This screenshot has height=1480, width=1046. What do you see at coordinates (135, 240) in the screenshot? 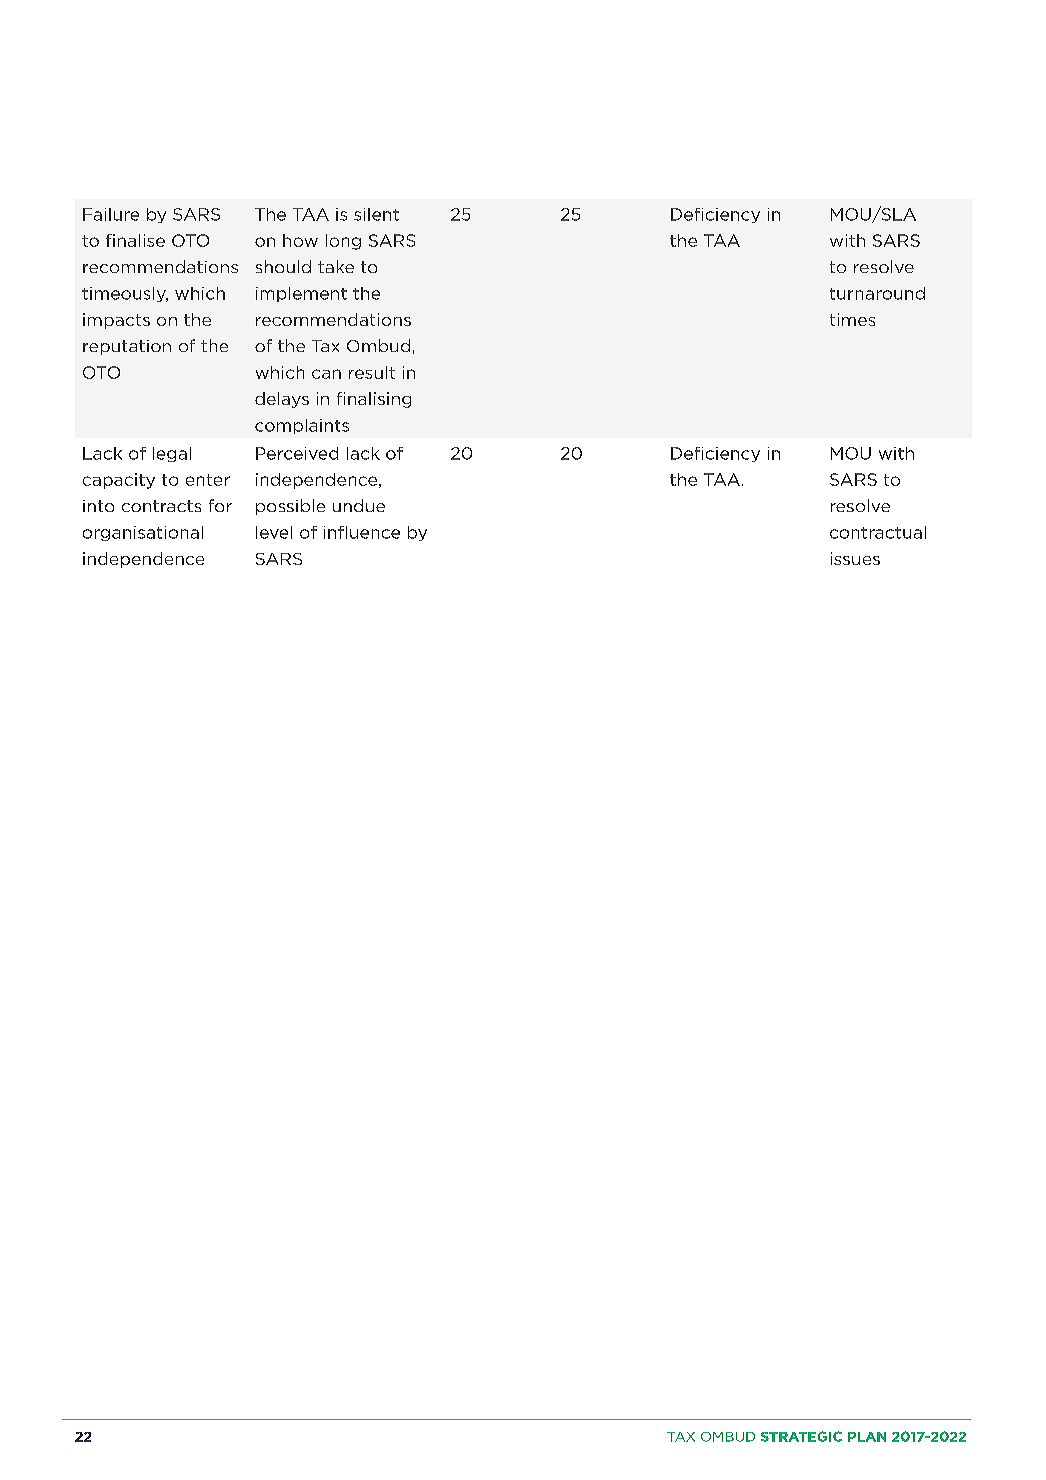
I see `finalise` at bounding box center [135, 240].
